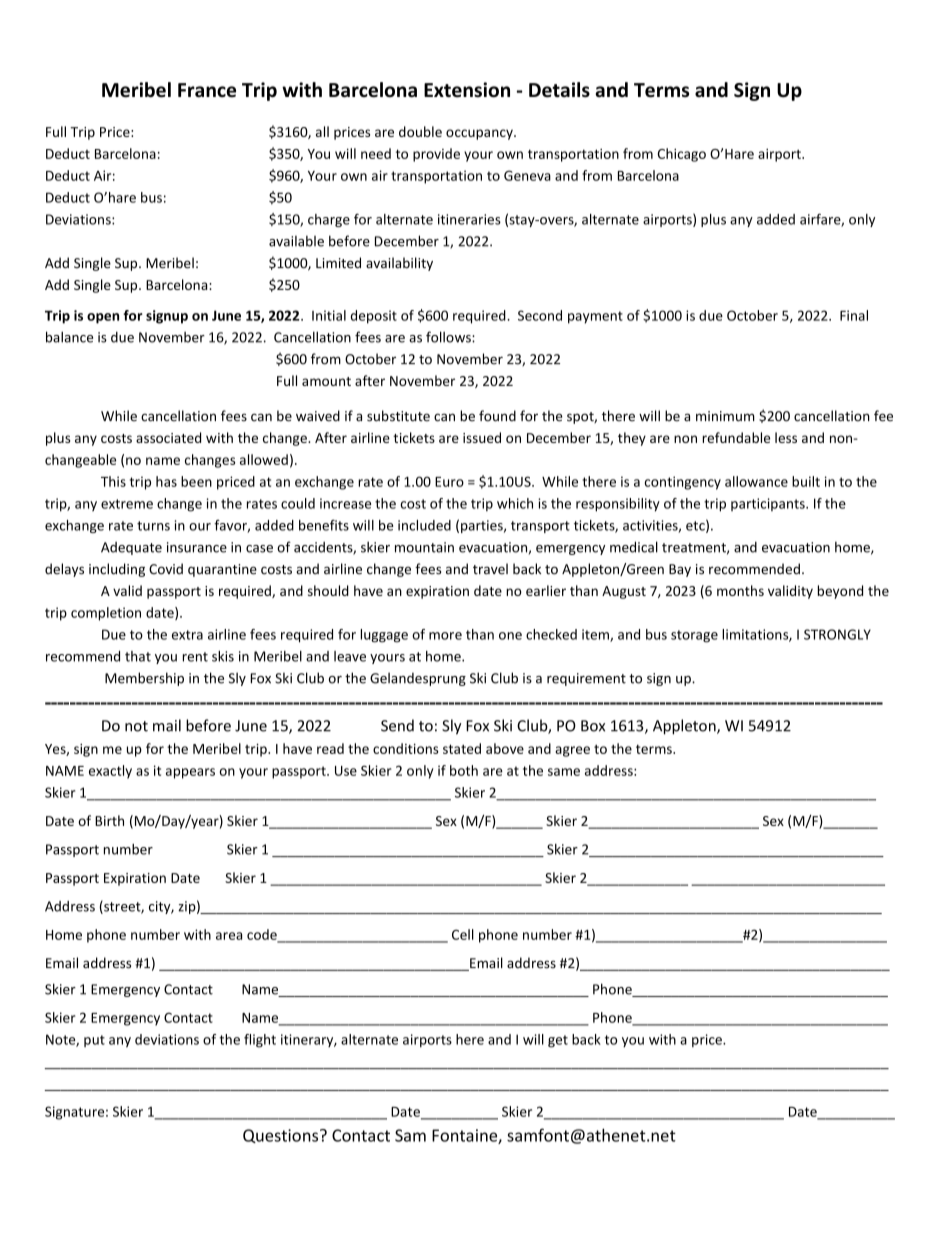 Image resolution: width=952 pixels, height=1233 pixels. I want to click on put, so click(94, 1041).
